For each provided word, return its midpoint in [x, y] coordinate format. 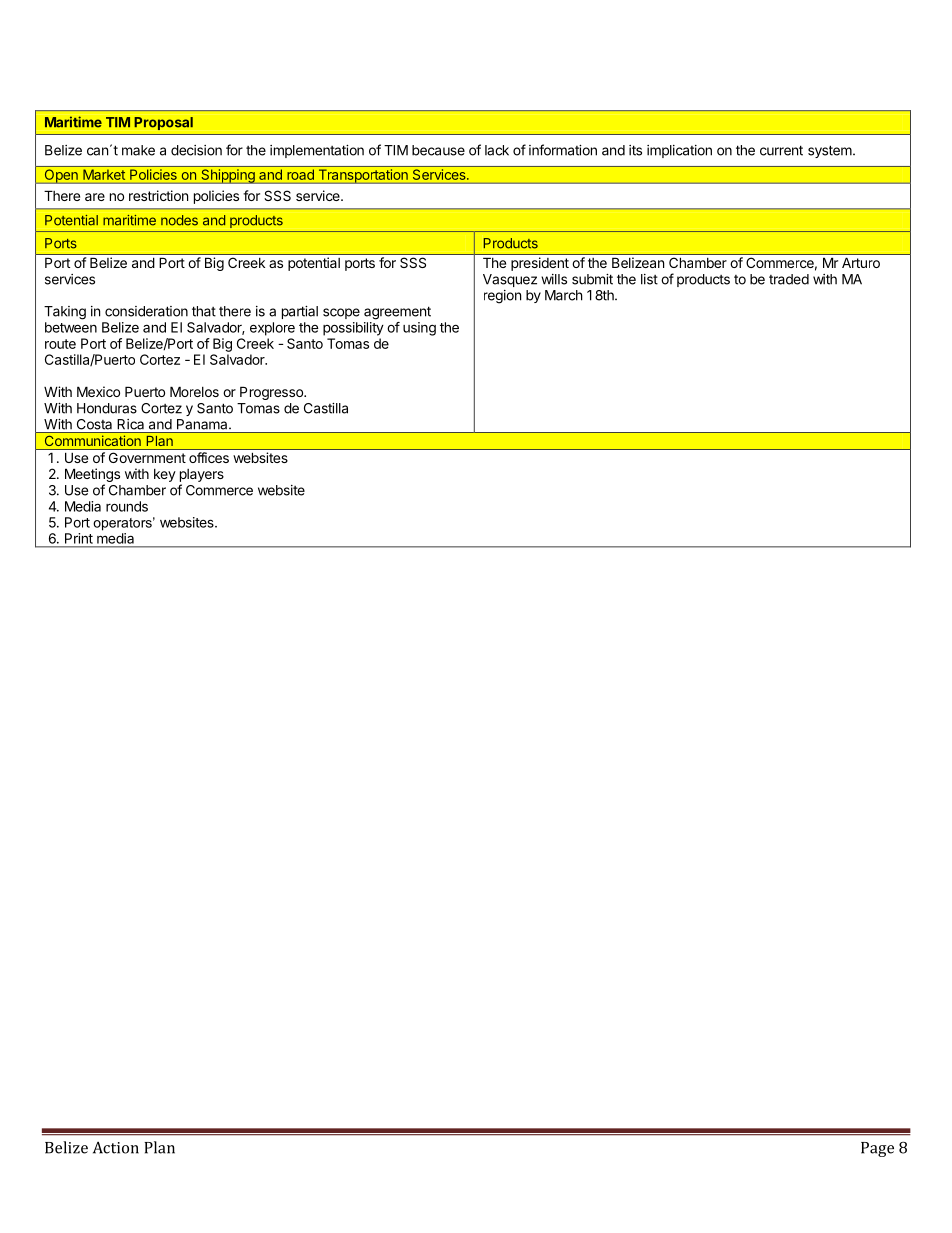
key [165, 475]
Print [79, 538]
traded [789, 279]
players [202, 477]
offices [209, 457]
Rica [131, 424]
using [419, 329]
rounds [127, 506]
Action [116, 1148]
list [649, 279]
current [781, 150]
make [138, 150]
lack [497, 150]
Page [877, 1149]
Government [147, 458]
